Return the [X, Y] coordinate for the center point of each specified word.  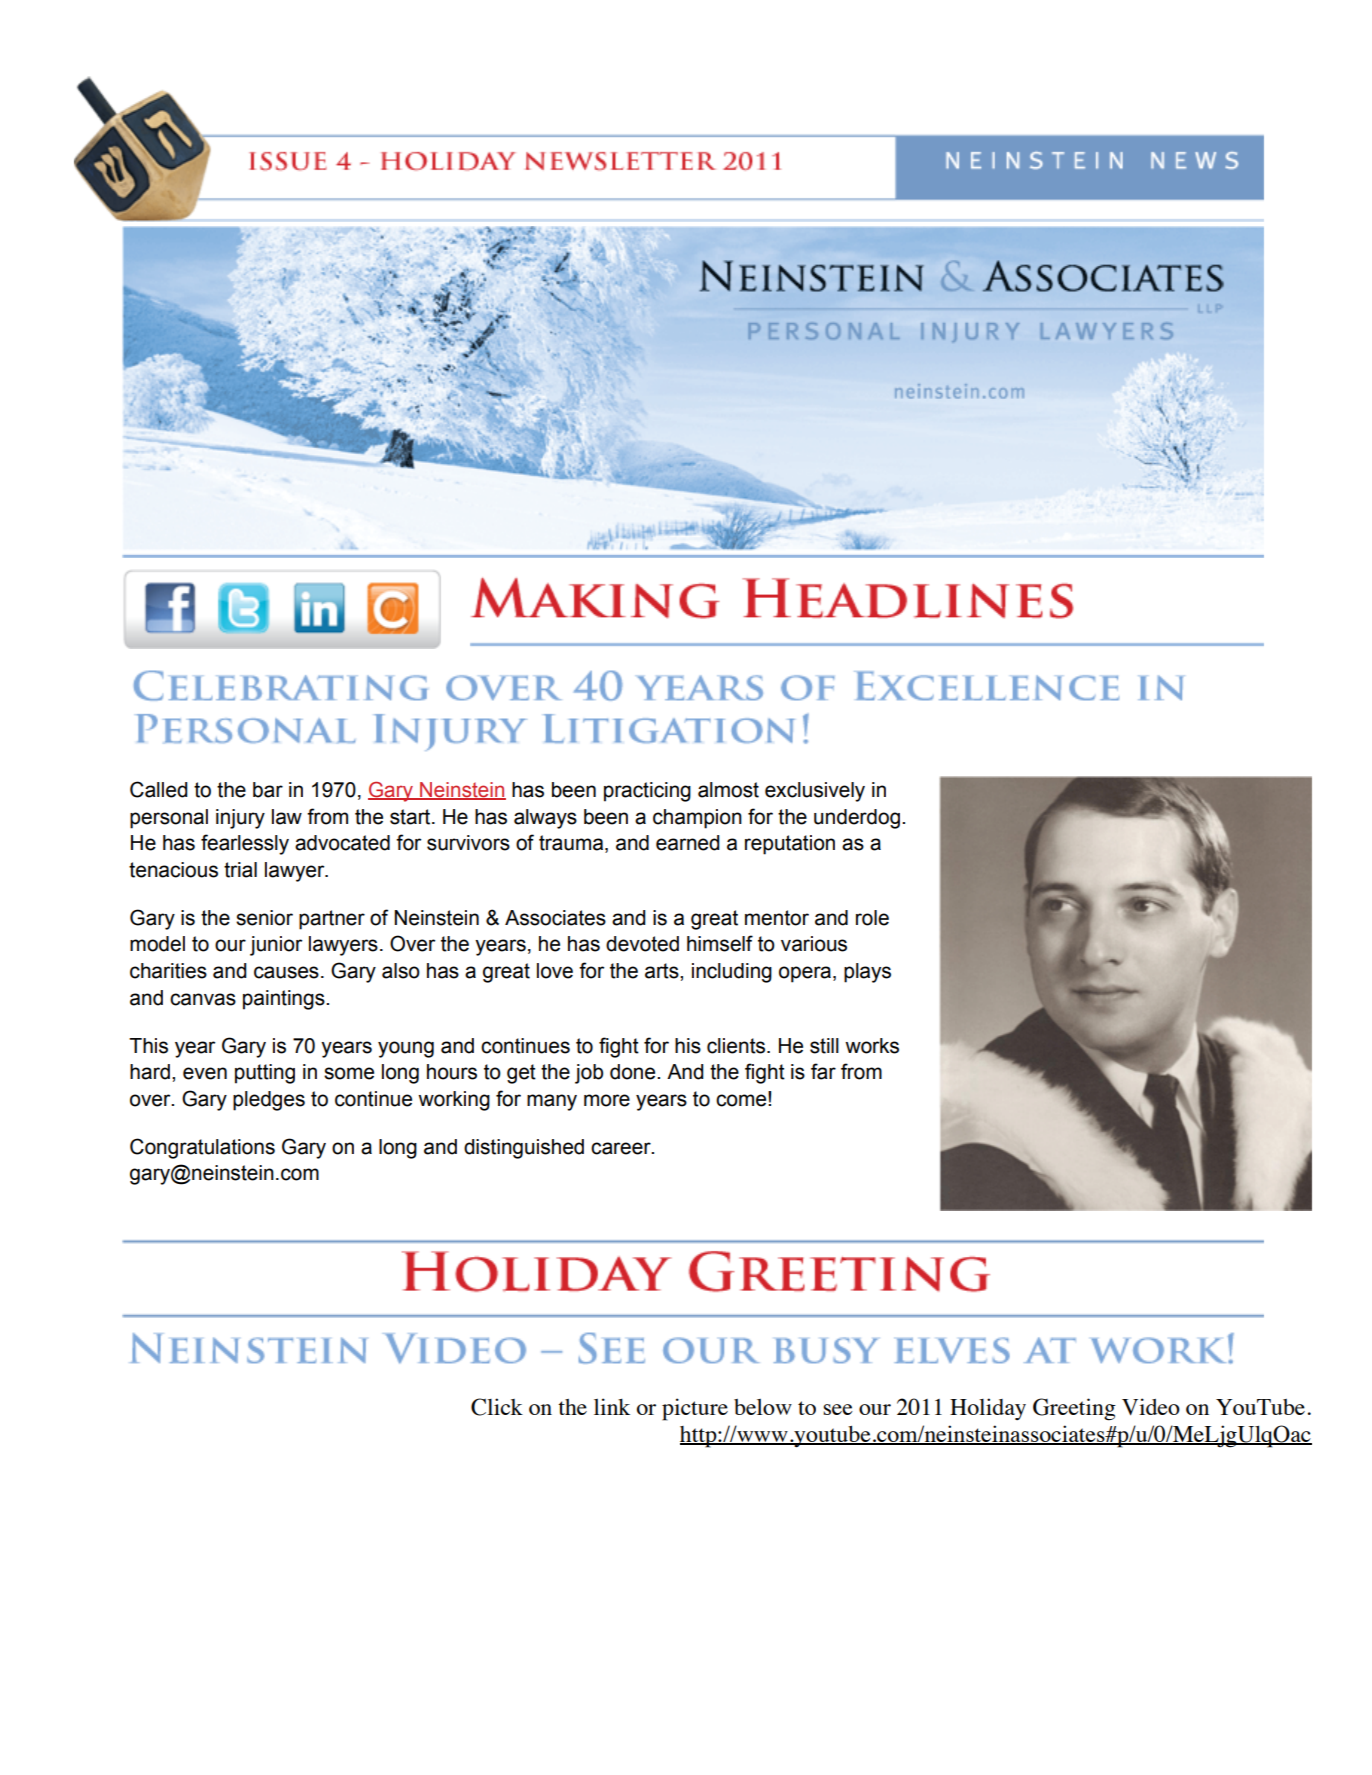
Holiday [988, 1409]
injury [240, 819]
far [823, 1071]
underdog [857, 819]
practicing [647, 792]
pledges [269, 1101]
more [607, 1100]
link [612, 1406]
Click [497, 1407]
